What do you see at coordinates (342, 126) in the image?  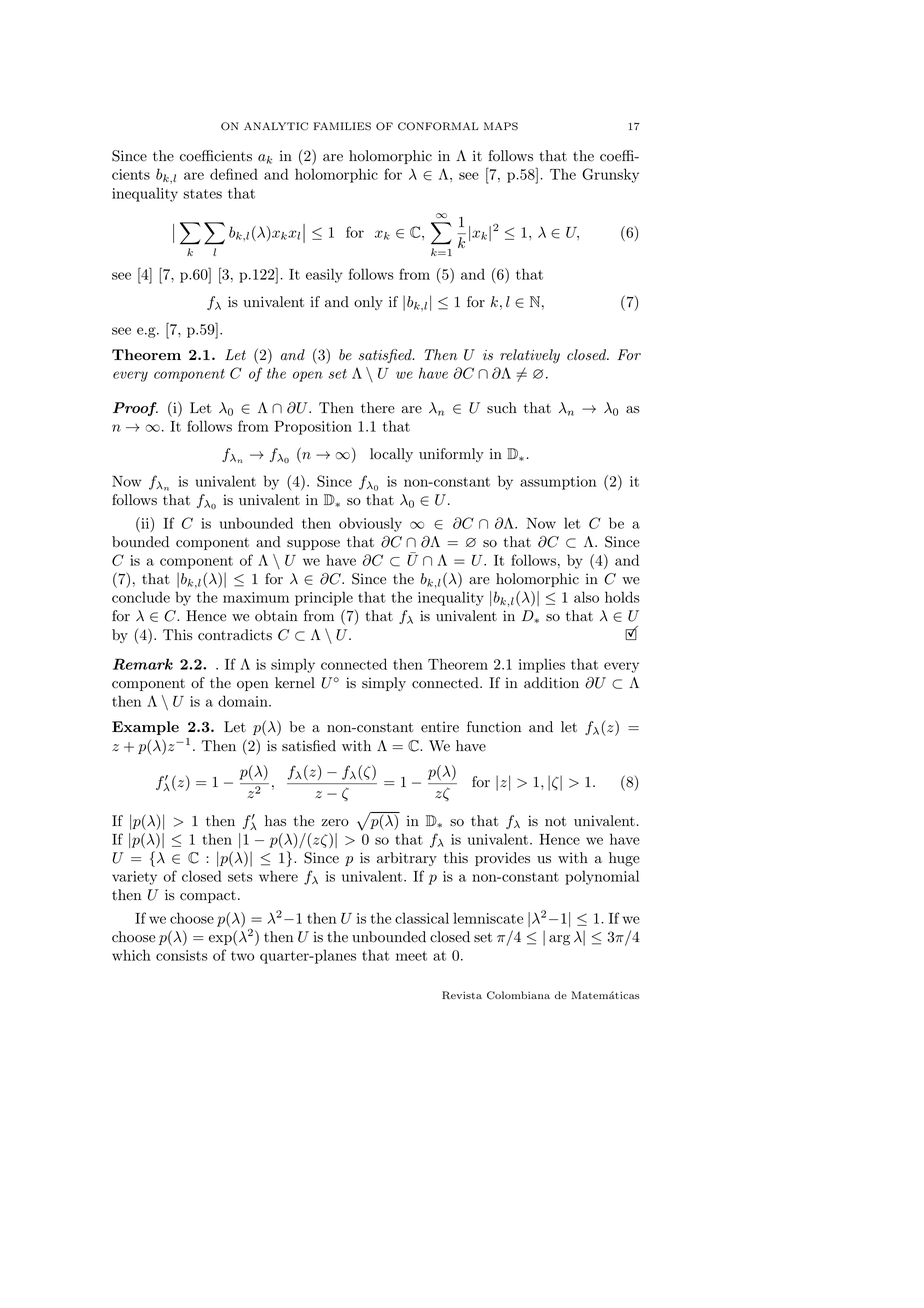 I see `FAMILIES` at bounding box center [342, 126].
